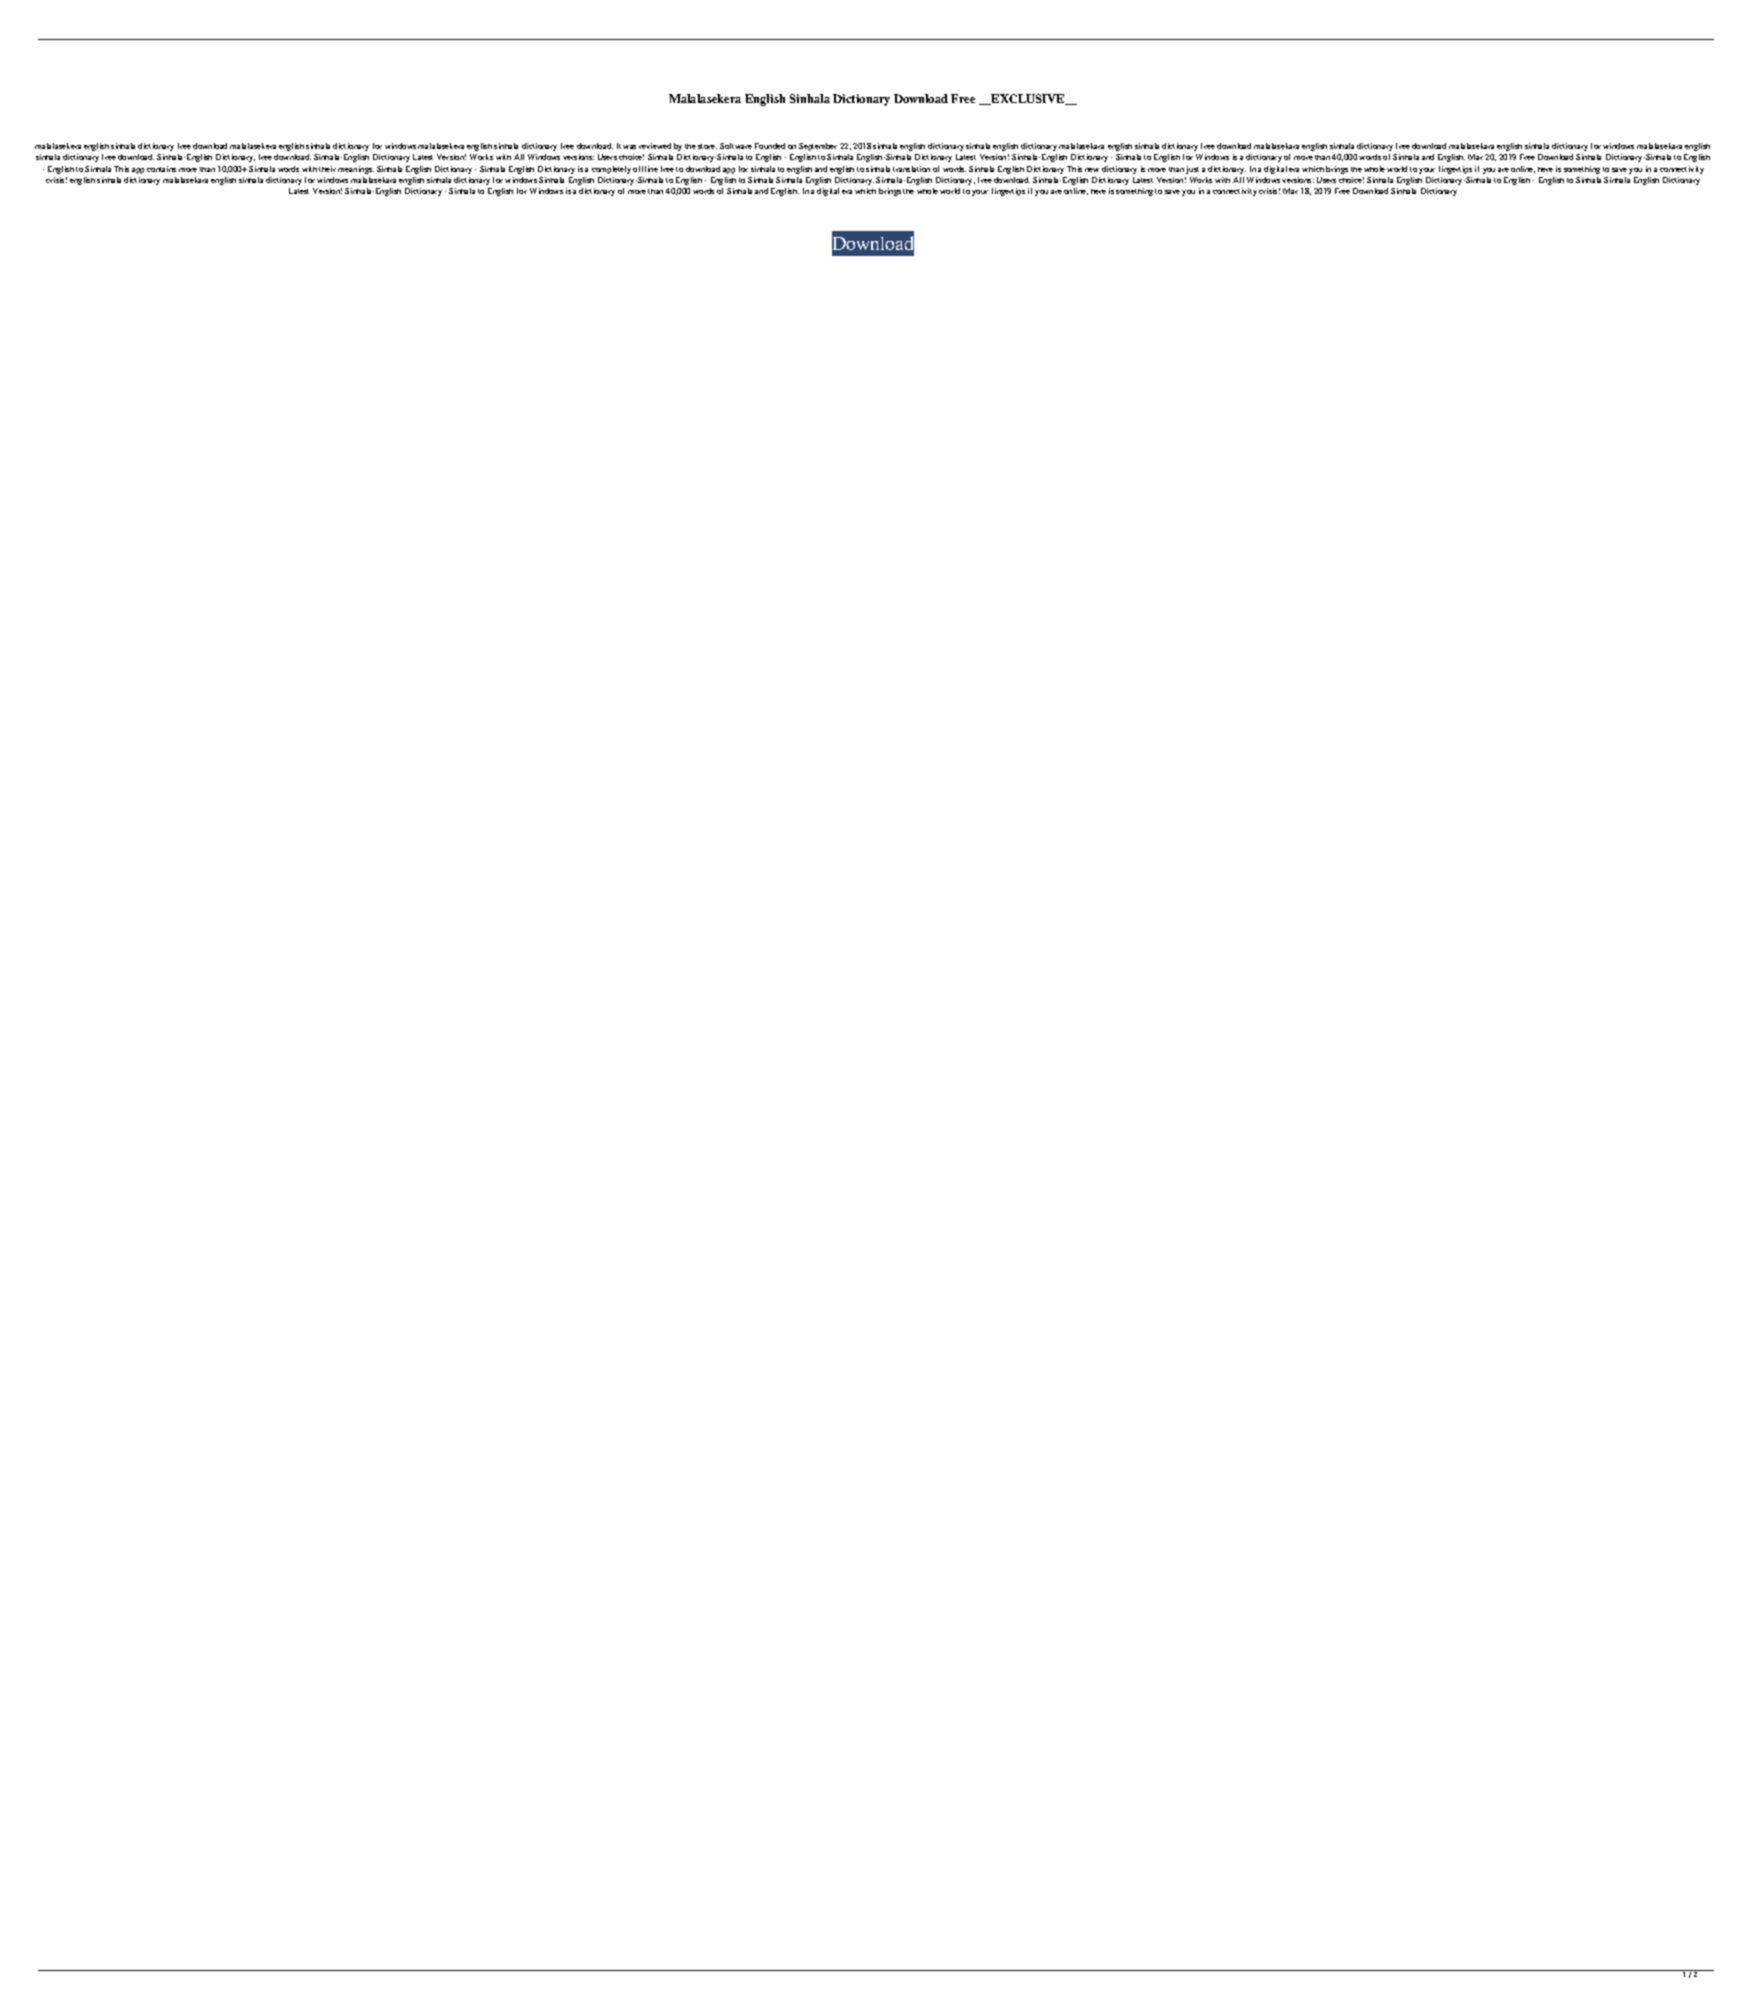 Image resolution: width=1752 pixels, height=1996 pixels. Describe the element at coordinates (911, 169) in the screenshot. I see `translation` at that location.
